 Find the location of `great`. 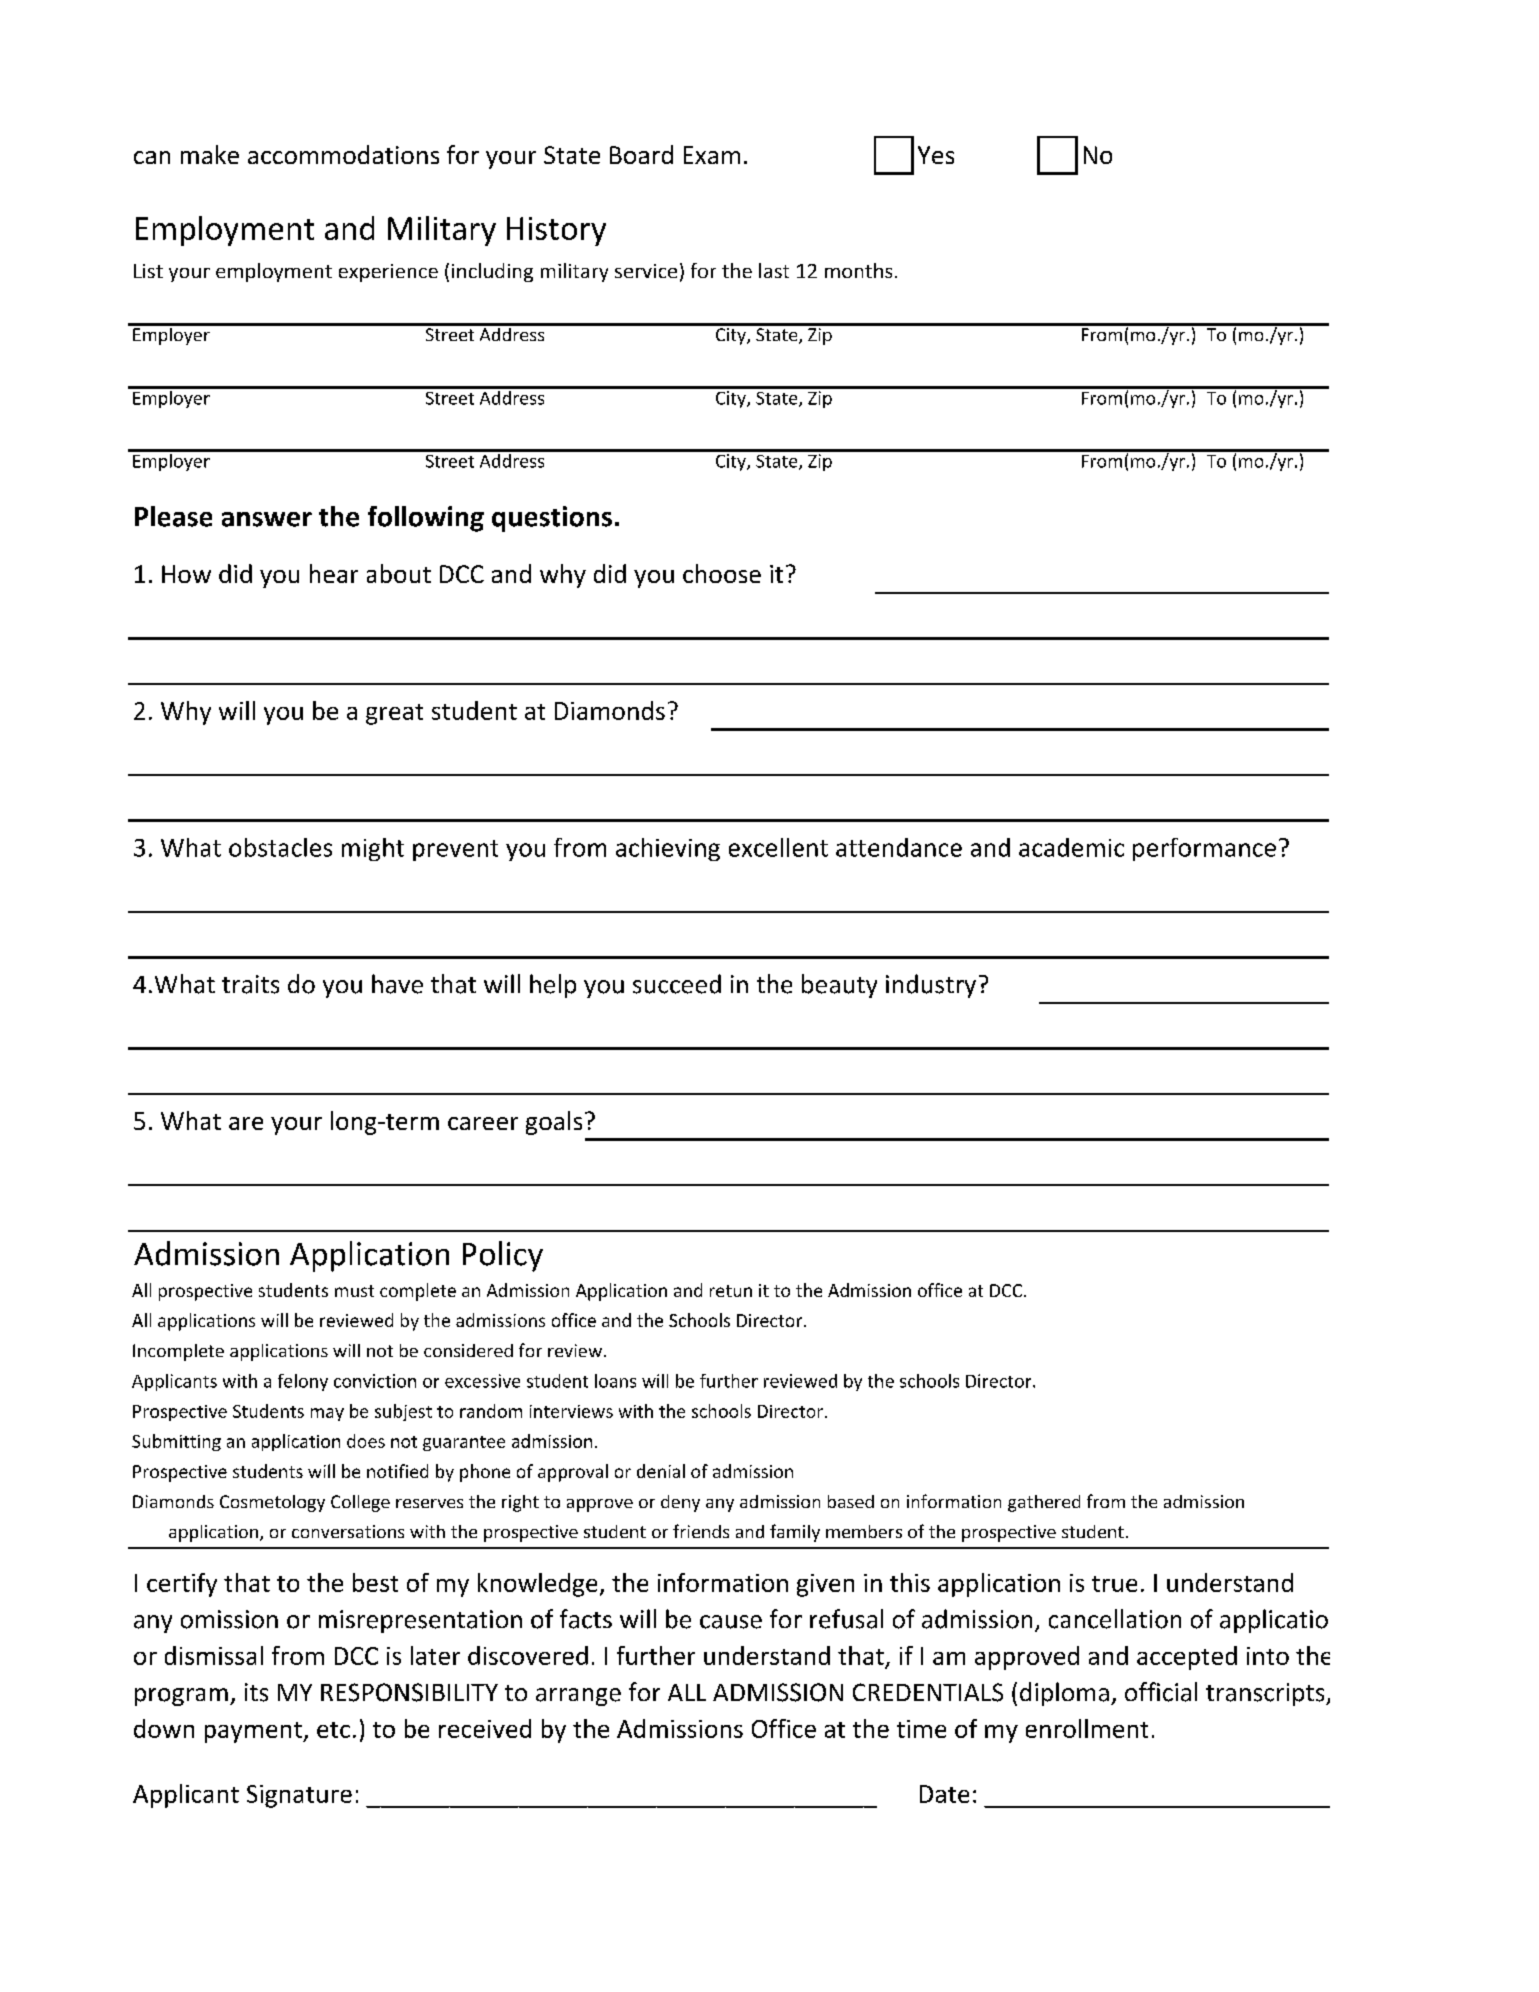

great is located at coordinates (394, 714).
